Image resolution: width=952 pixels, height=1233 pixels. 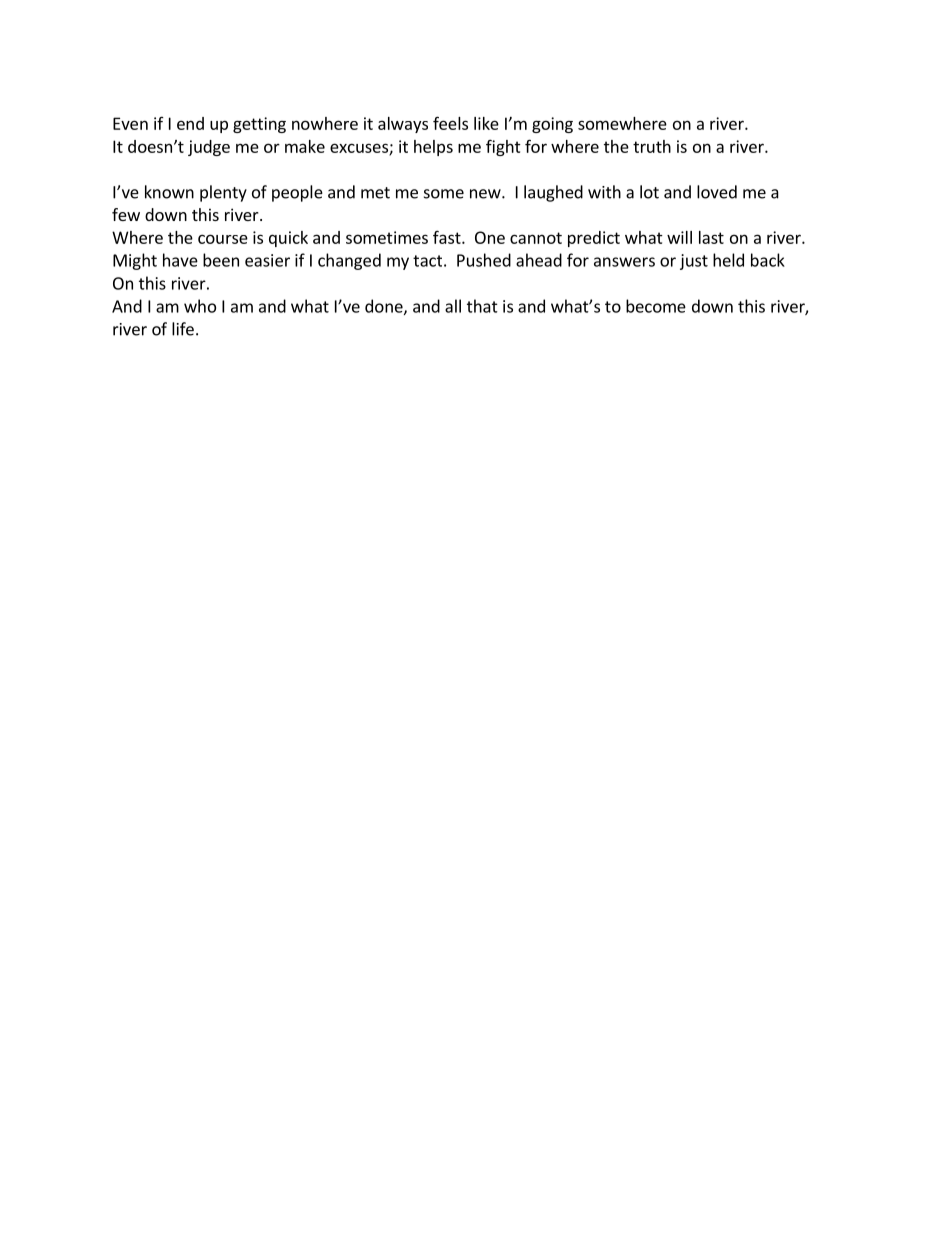 What do you see at coordinates (190, 123) in the screenshot?
I see `end` at bounding box center [190, 123].
